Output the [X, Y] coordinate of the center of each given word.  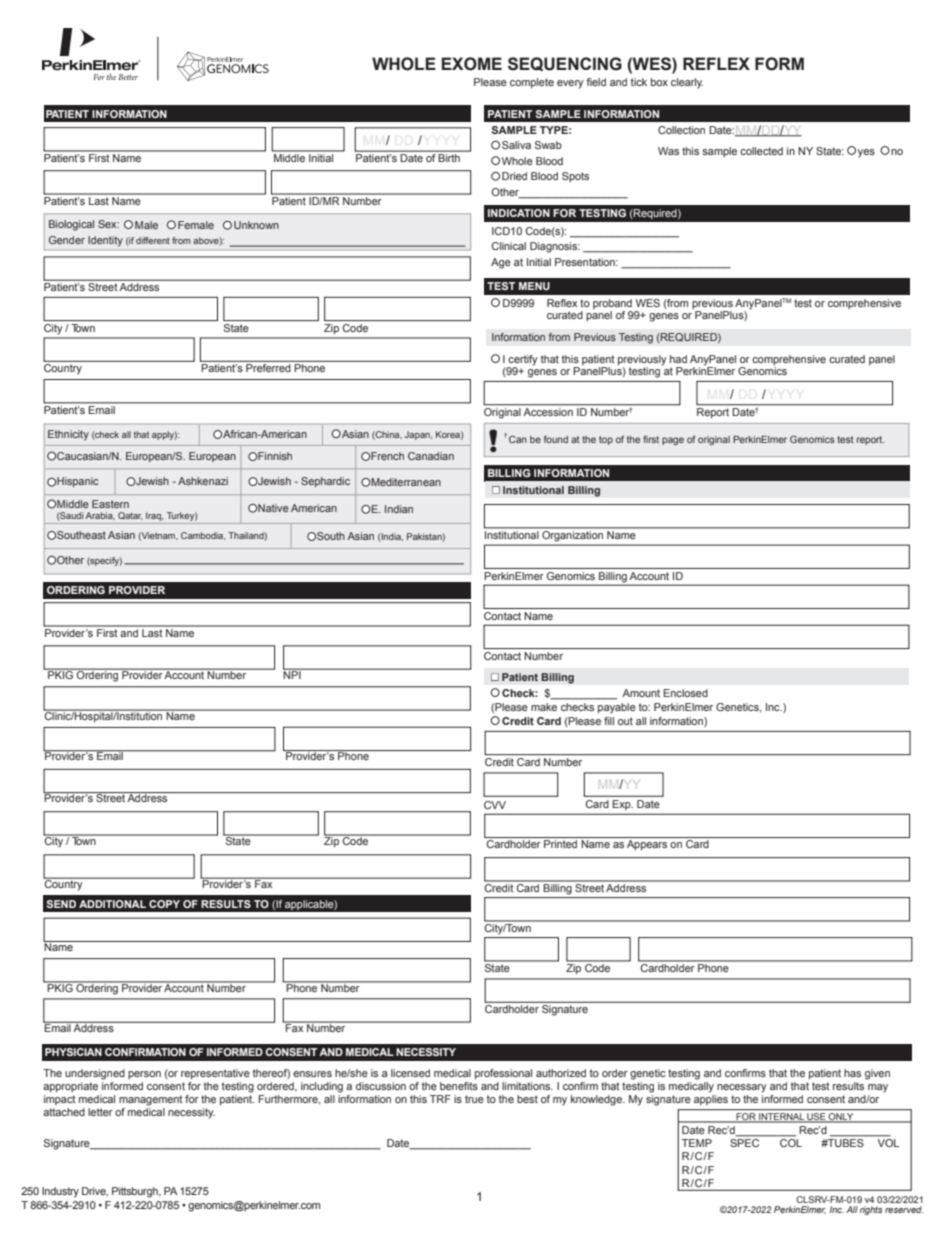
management [151, 1100]
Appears [647, 845]
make [544, 707]
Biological [71, 225]
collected [761, 151]
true [474, 1099]
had [678, 359]
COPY [164, 904]
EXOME [472, 64]
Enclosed [685, 693]
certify [523, 360]
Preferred [268, 368]
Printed [560, 844]
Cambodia [203, 536]
